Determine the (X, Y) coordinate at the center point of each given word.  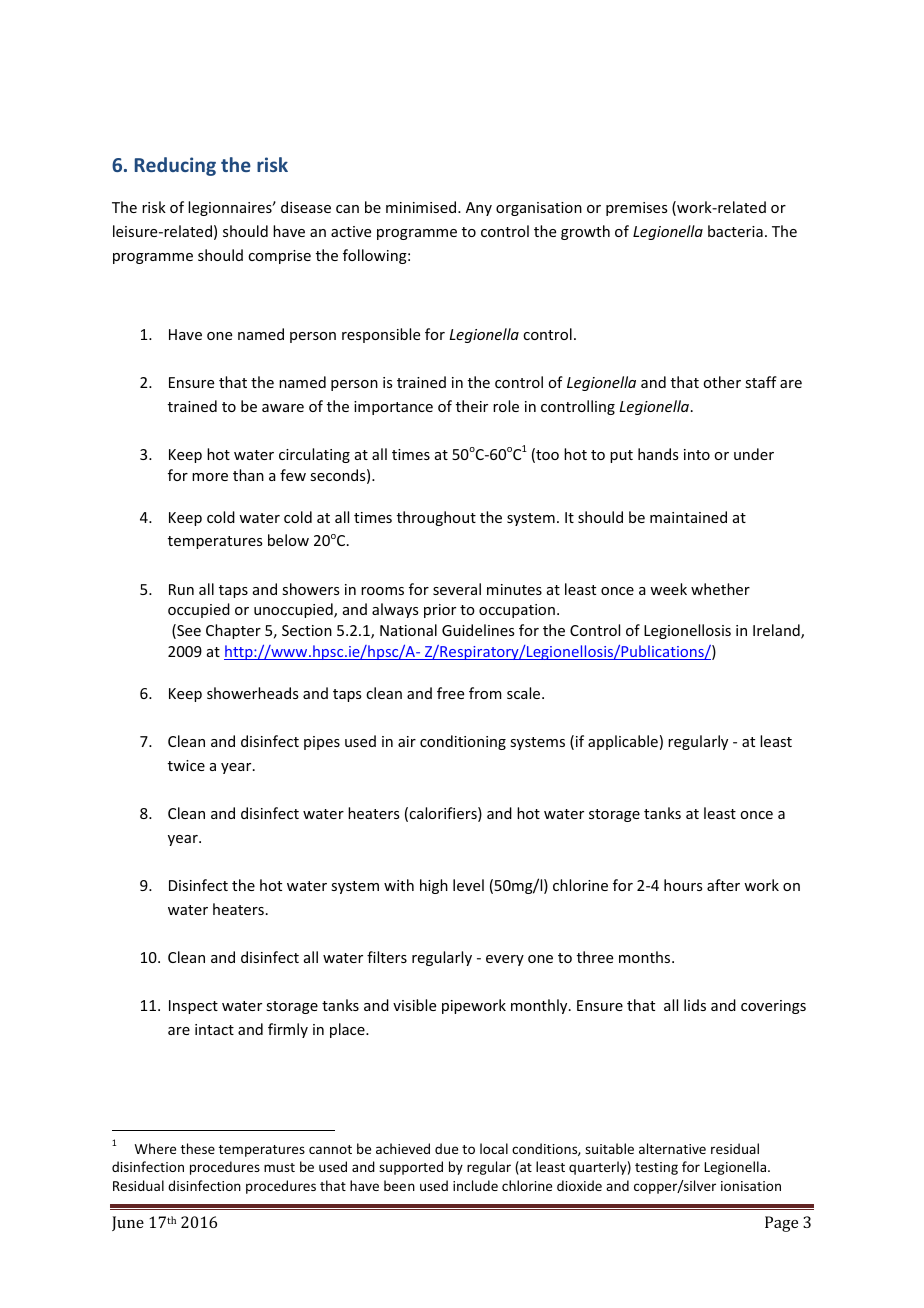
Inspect (193, 1007)
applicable (623, 742)
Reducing (175, 166)
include (475, 1185)
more (210, 477)
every (505, 960)
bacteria (735, 231)
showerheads (252, 693)
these (198, 1148)
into (697, 454)
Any (479, 209)
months (646, 957)
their (472, 406)
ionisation (751, 1186)
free (450, 693)
